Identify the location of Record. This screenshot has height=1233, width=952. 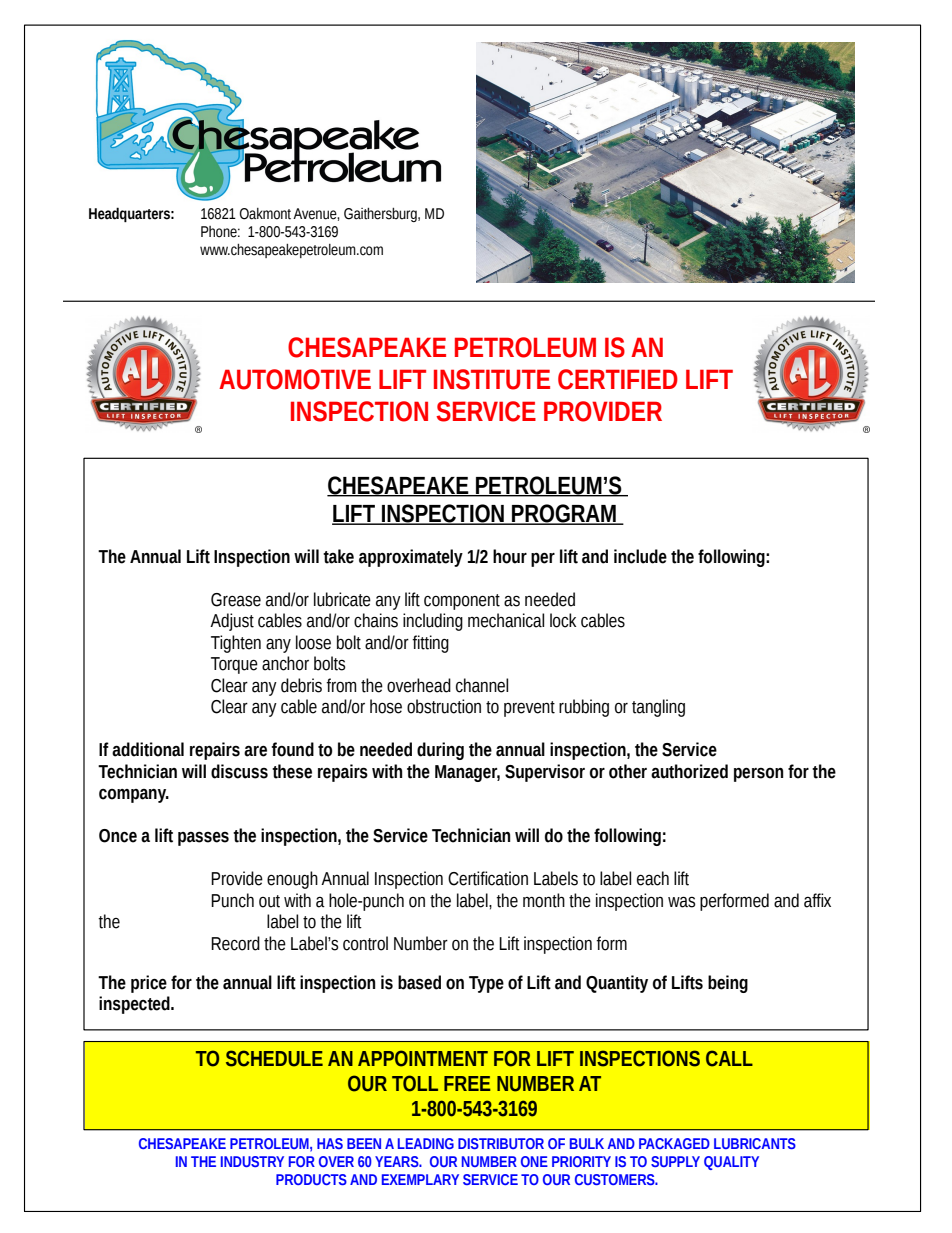
(235, 943).
